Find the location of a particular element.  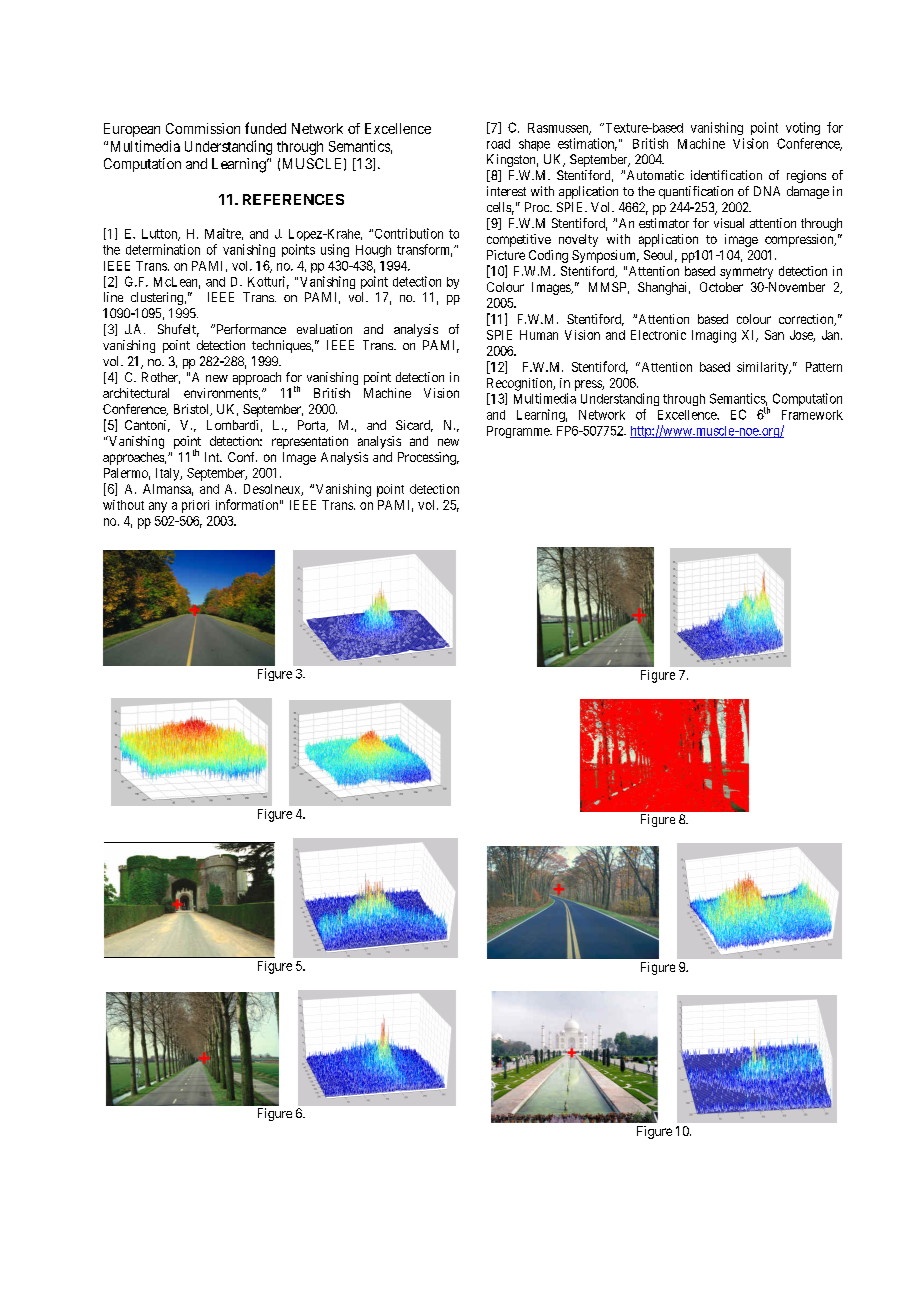

architectural is located at coordinates (136, 393).
